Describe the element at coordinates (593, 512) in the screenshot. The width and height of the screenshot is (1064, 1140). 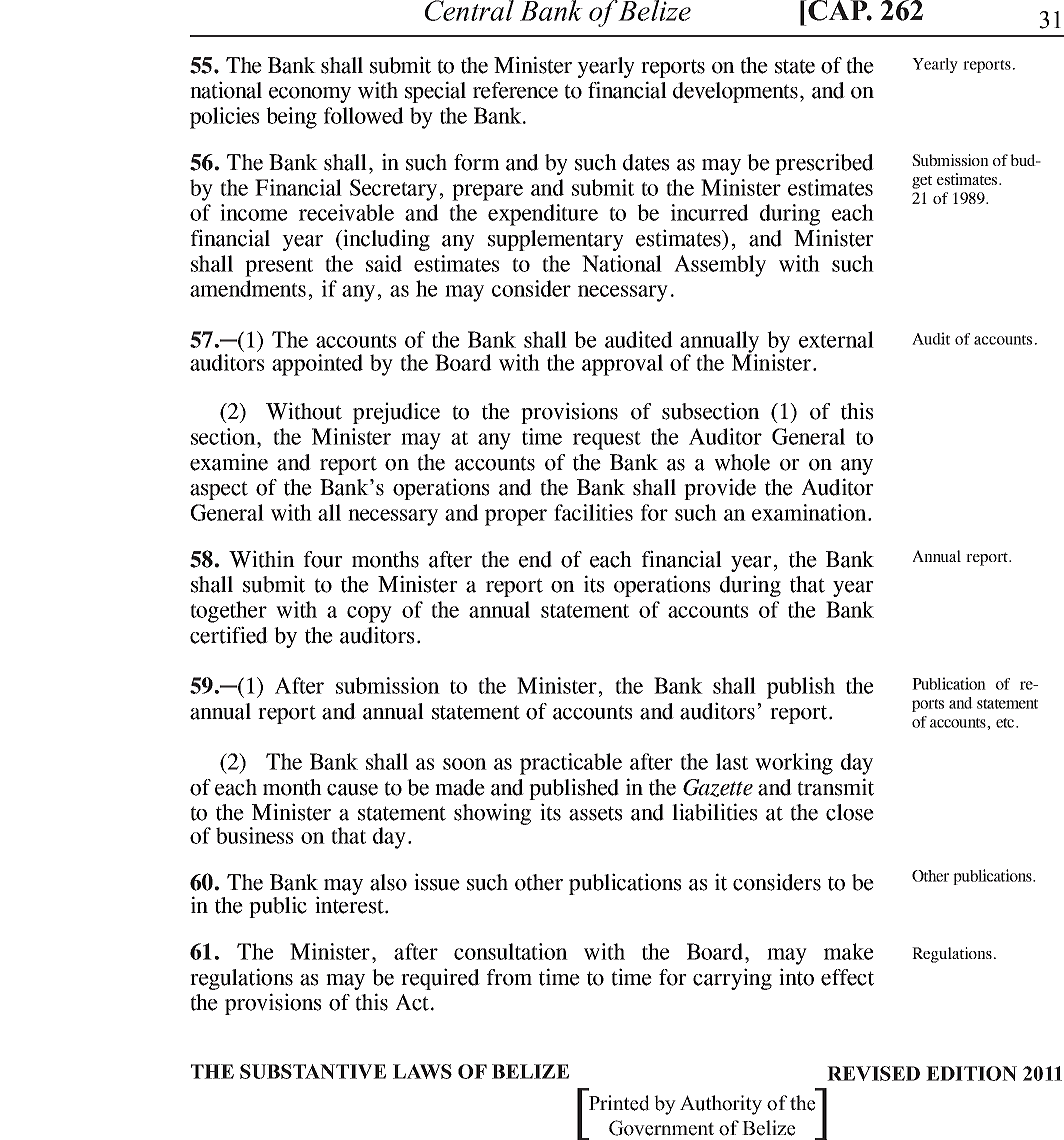
I see `facilities` at that location.
